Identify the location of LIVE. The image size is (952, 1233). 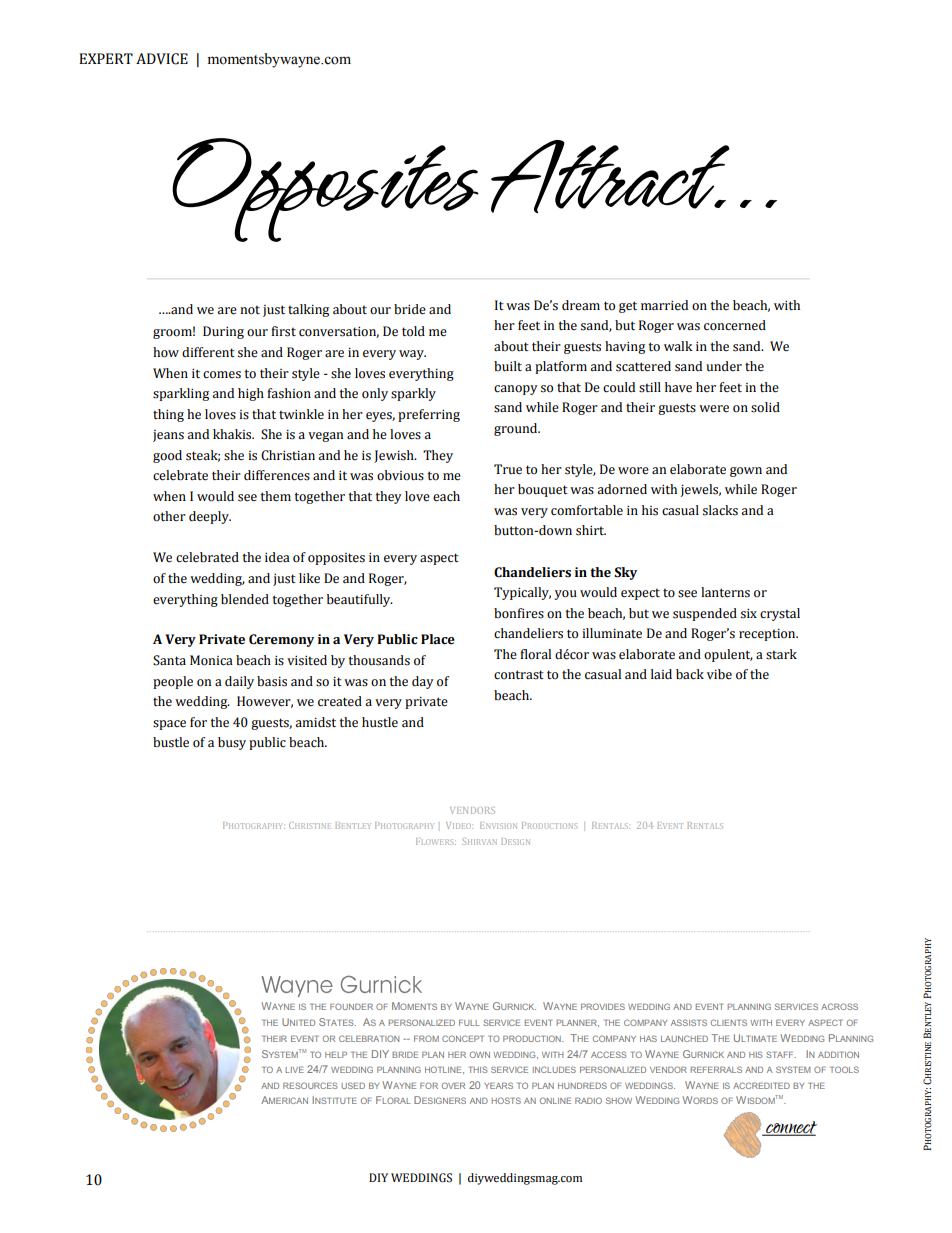
(294, 1070).
